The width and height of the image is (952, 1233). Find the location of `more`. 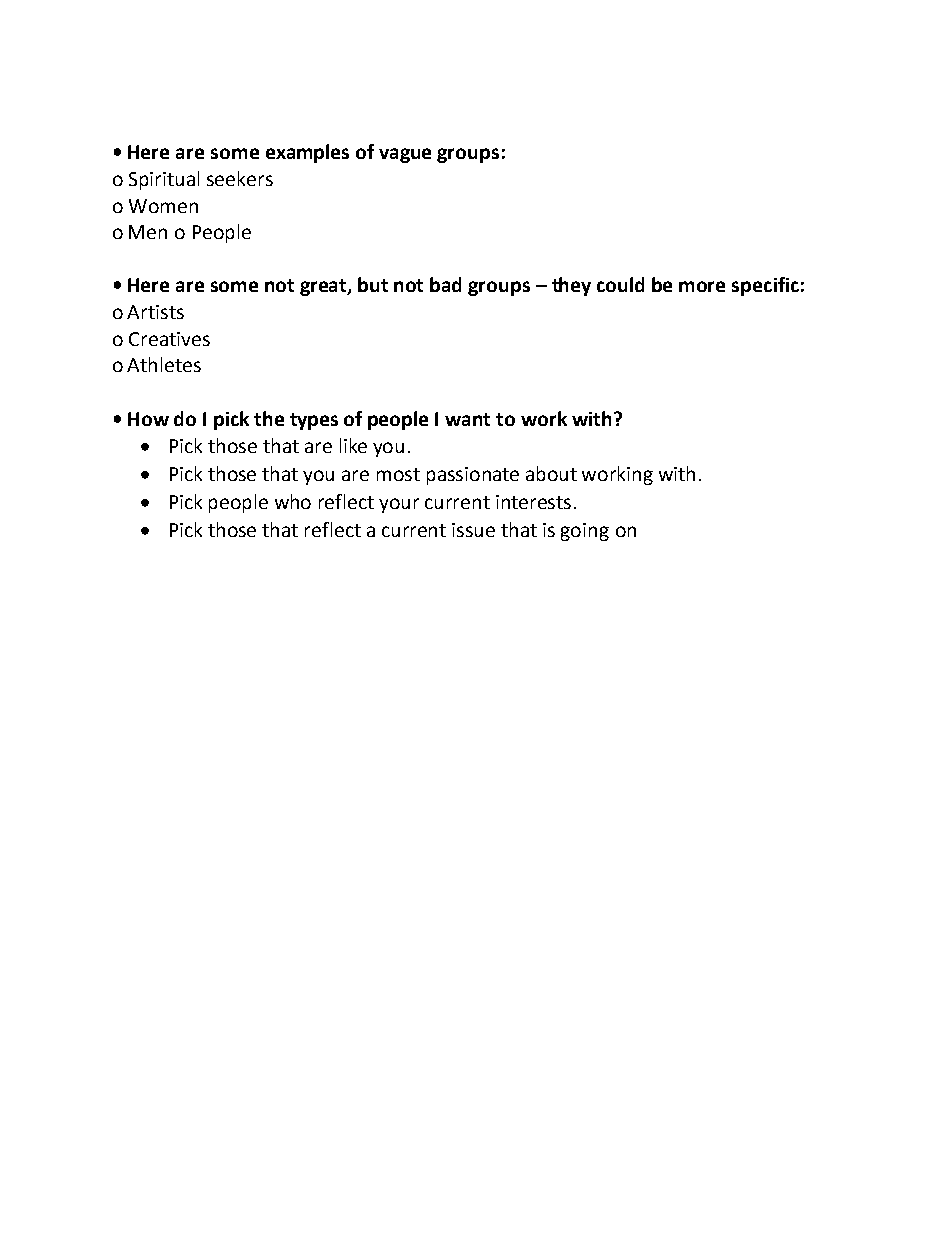

more is located at coordinates (702, 286).
